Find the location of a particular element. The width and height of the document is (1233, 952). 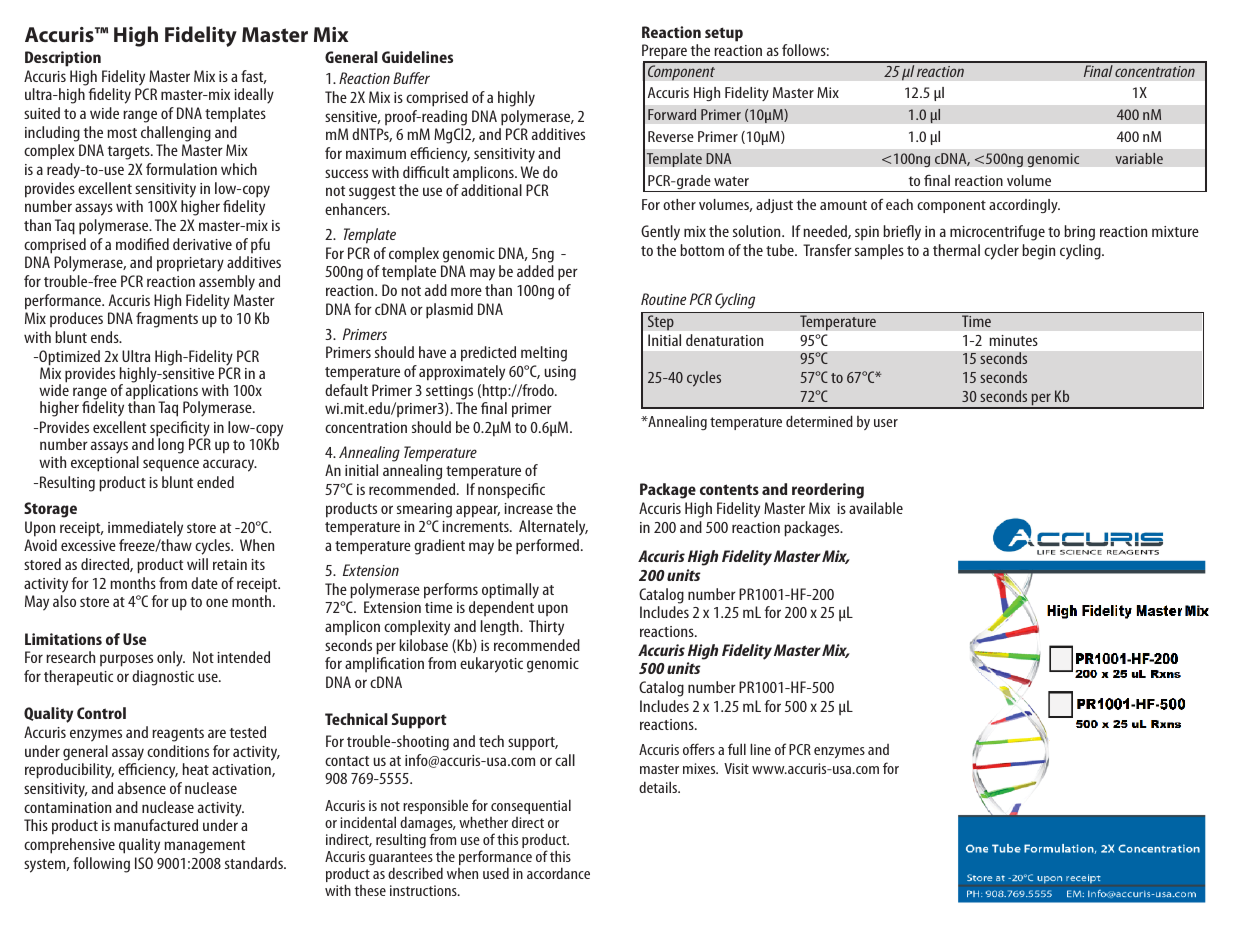

minutes is located at coordinates (1013, 340).
